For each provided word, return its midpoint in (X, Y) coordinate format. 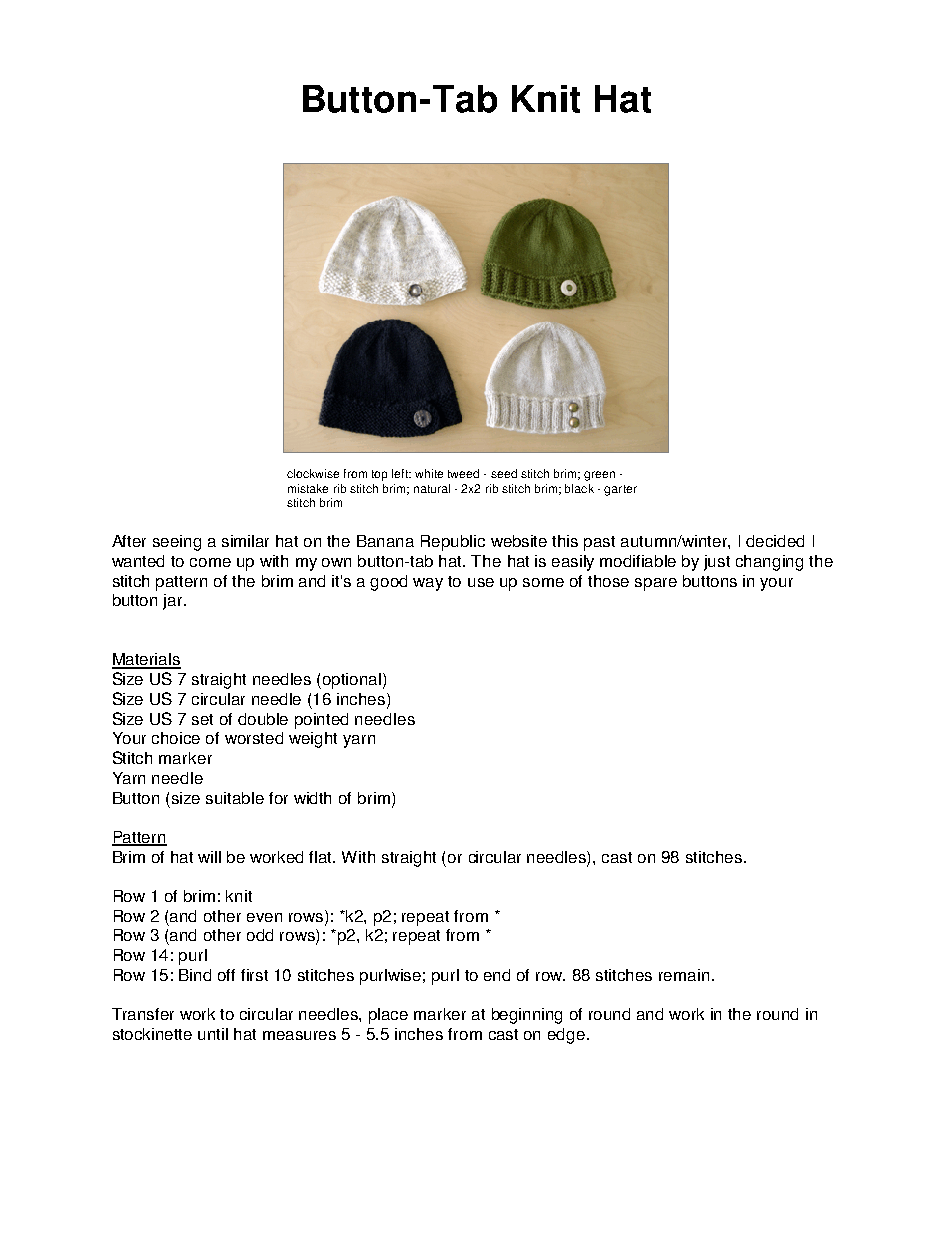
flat (322, 857)
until (213, 1034)
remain (684, 975)
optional (353, 681)
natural (432, 488)
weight (313, 740)
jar (174, 602)
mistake (308, 488)
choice (176, 738)
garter (620, 490)
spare (656, 584)
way (428, 584)
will (209, 857)
